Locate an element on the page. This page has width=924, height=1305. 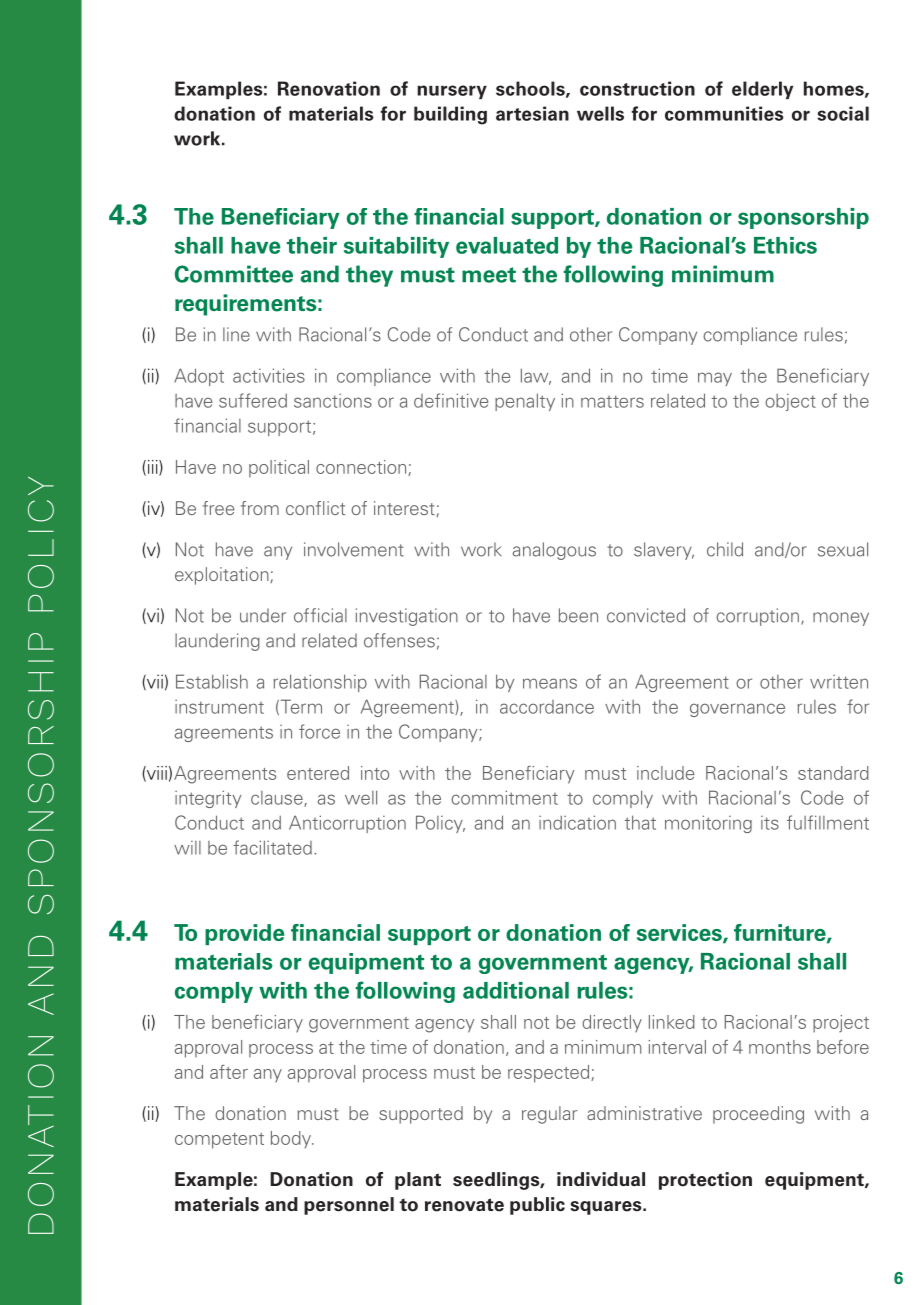
object is located at coordinates (790, 402).
